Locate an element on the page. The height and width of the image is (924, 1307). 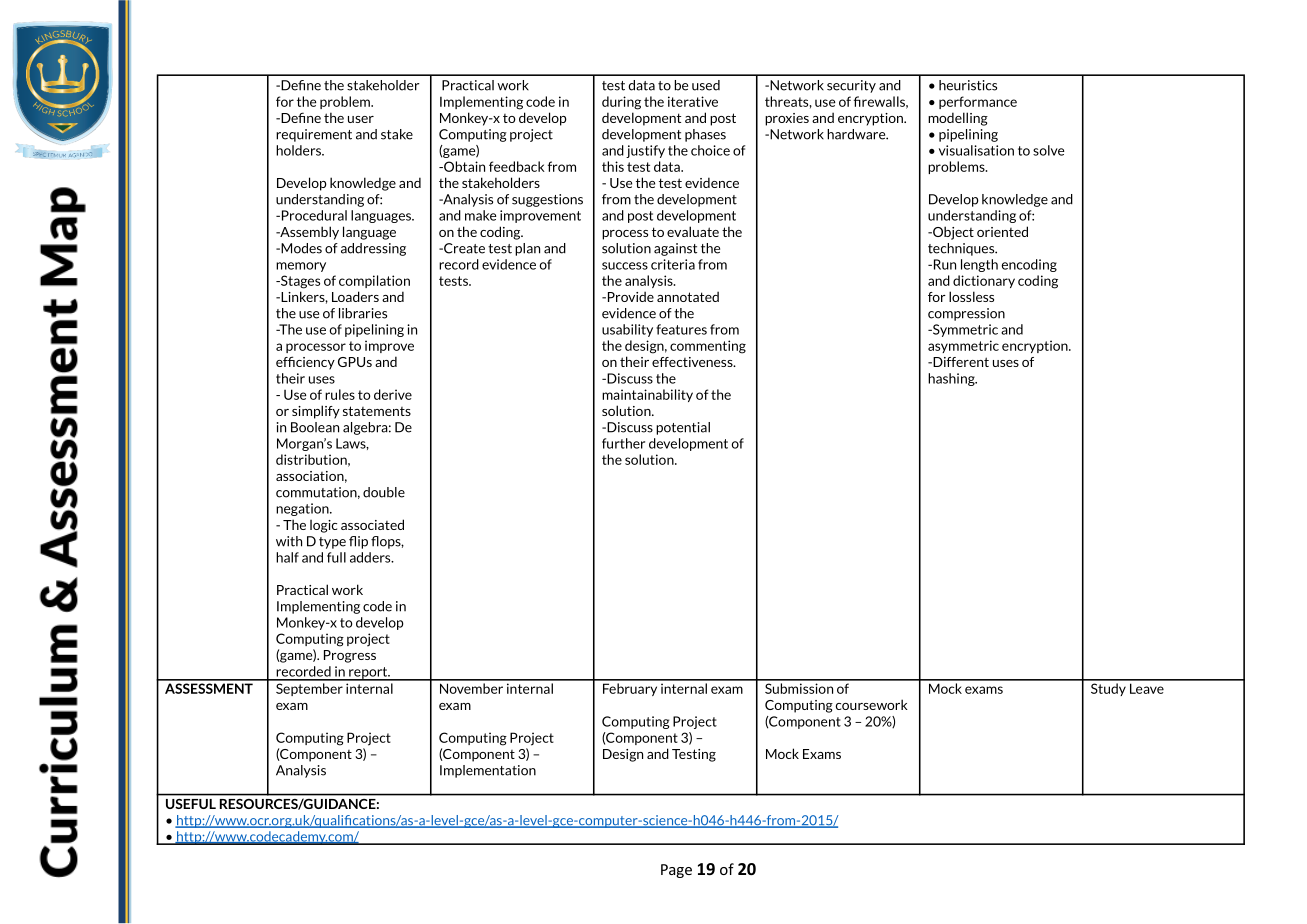
USEFUL is located at coordinates (191, 804).
